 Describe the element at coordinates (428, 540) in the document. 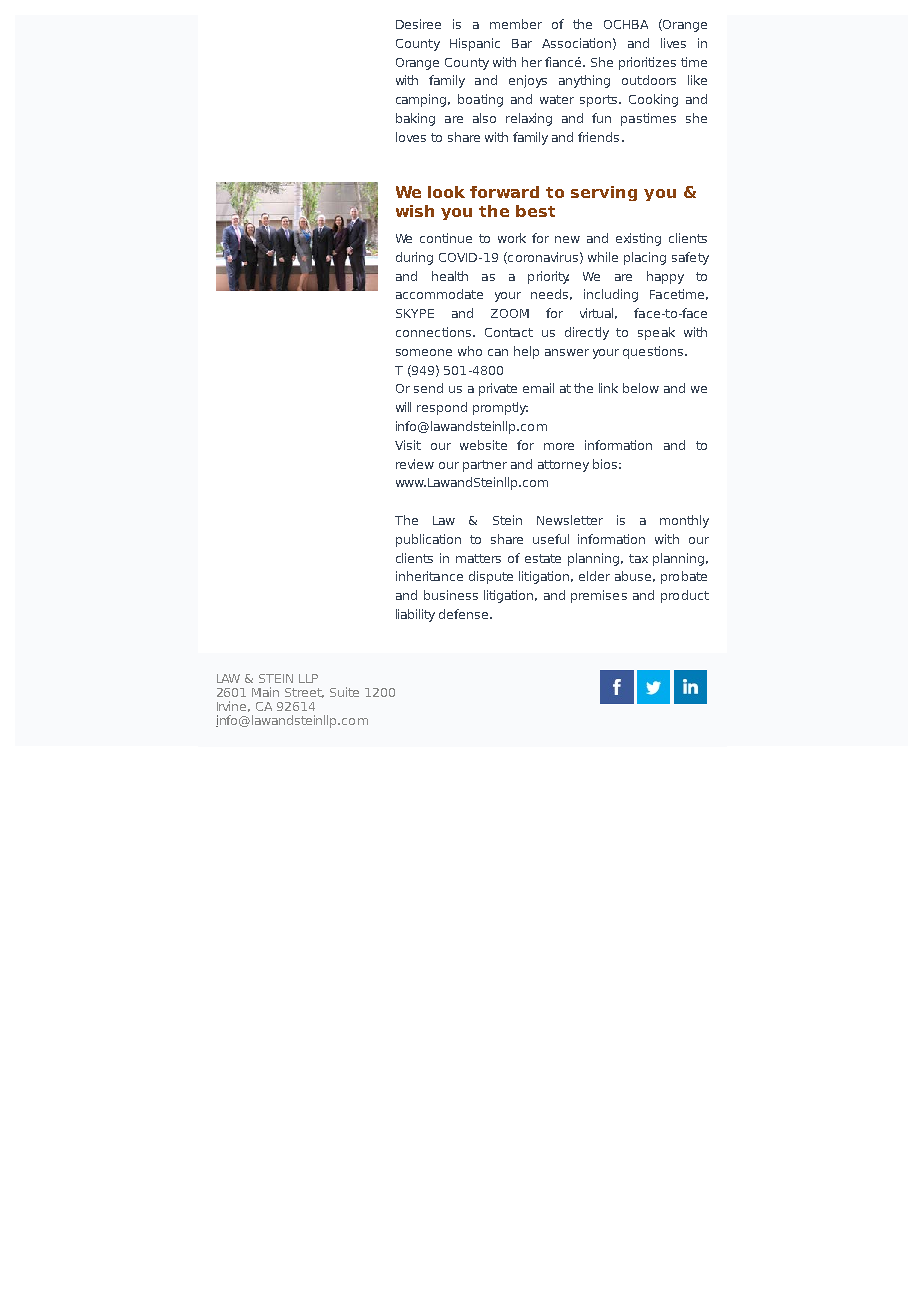

I see `publication` at that location.
